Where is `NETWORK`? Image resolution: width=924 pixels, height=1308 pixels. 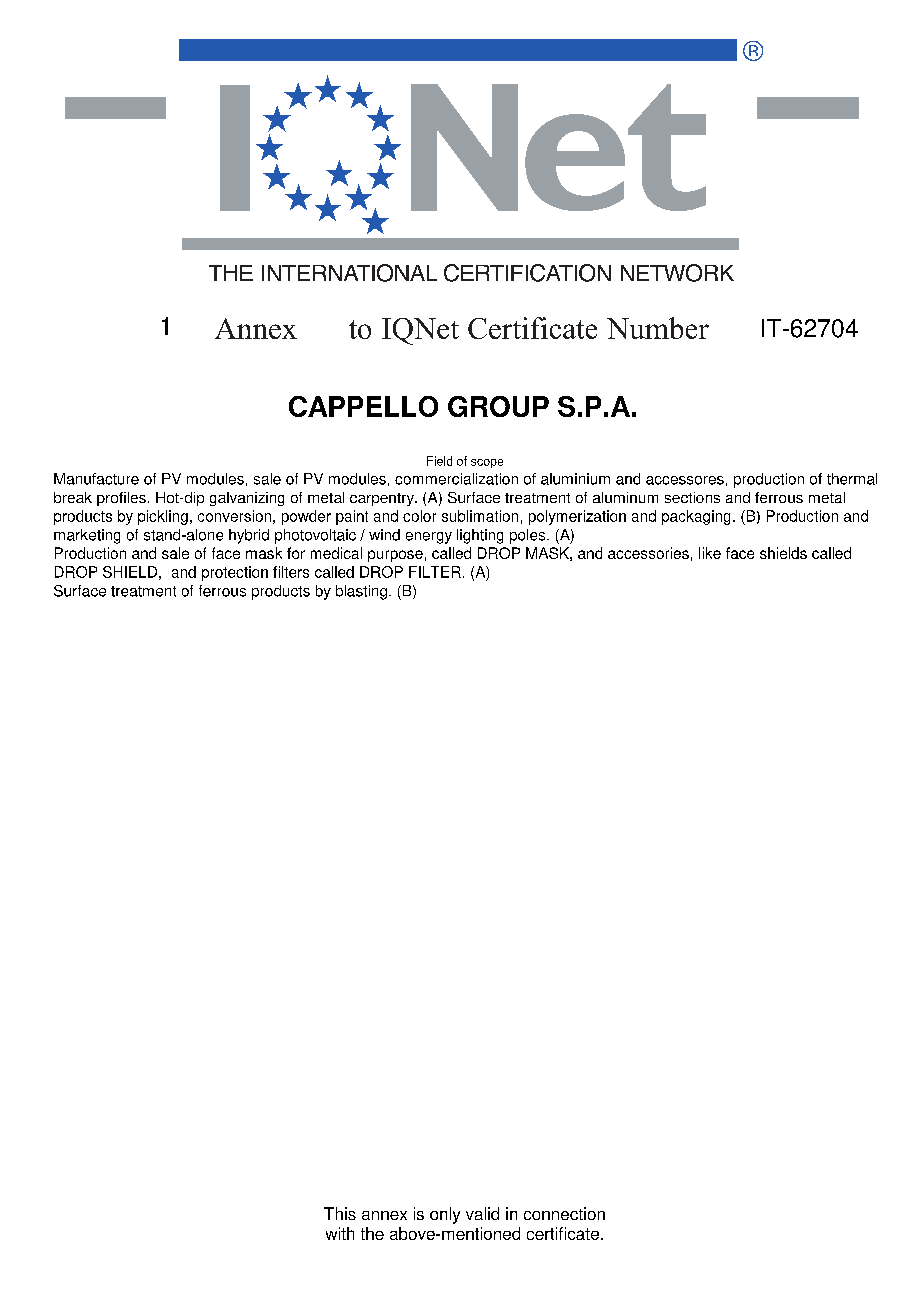 NETWORK is located at coordinates (677, 273).
